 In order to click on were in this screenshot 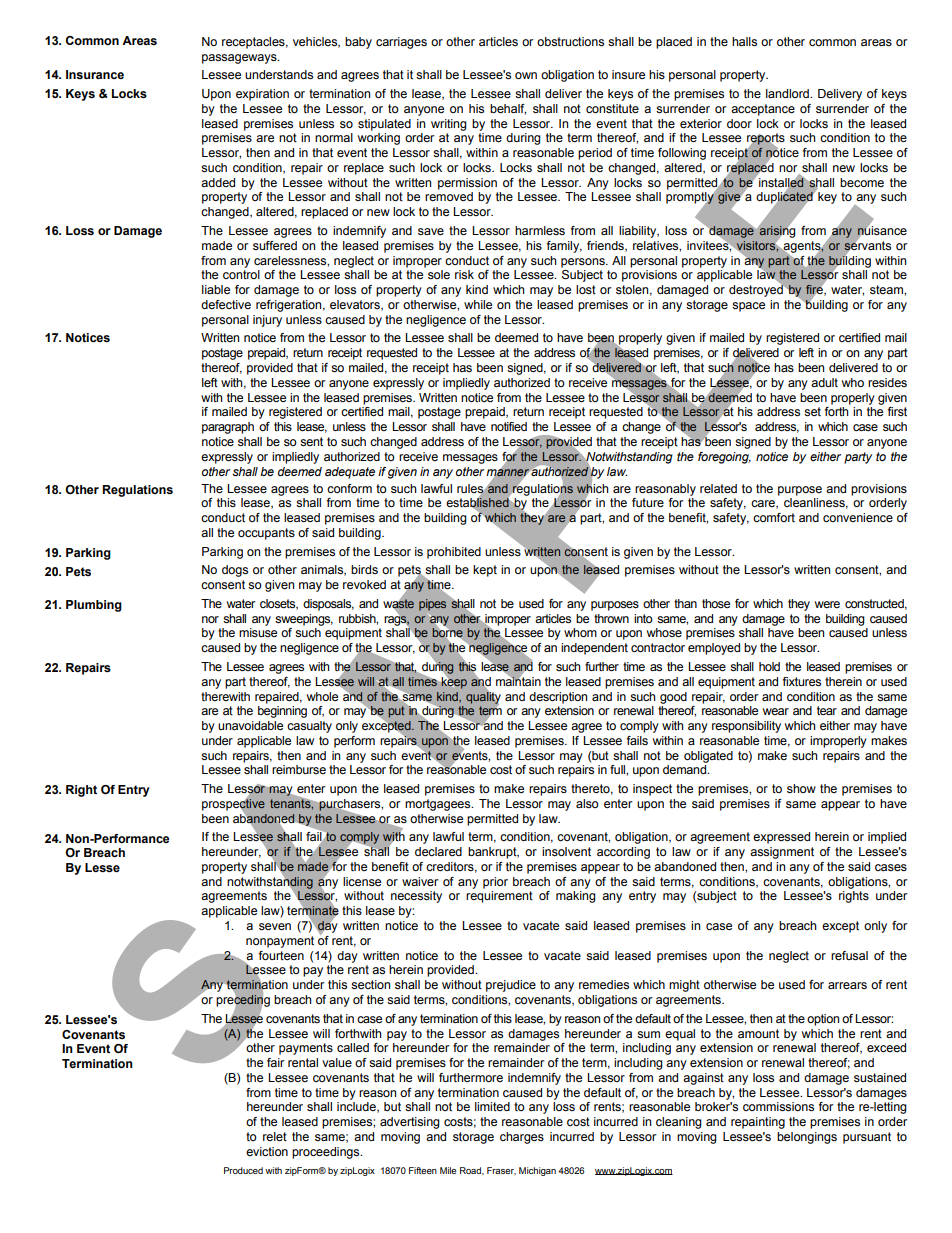, I will do `click(827, 604)`.
